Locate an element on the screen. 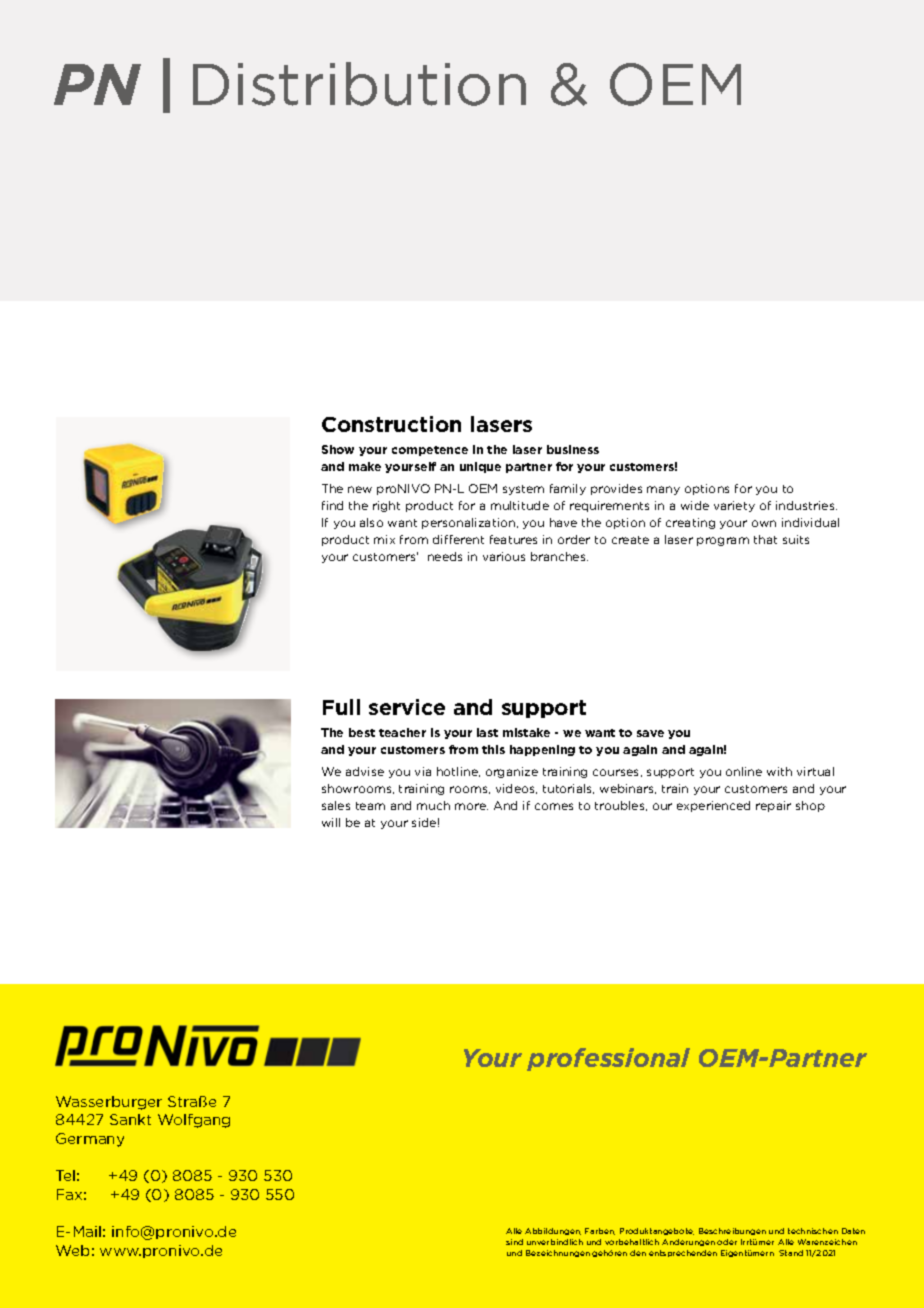 The height and width of the screenshot is (1308, 924). with is located at coordinates (779, 771).
